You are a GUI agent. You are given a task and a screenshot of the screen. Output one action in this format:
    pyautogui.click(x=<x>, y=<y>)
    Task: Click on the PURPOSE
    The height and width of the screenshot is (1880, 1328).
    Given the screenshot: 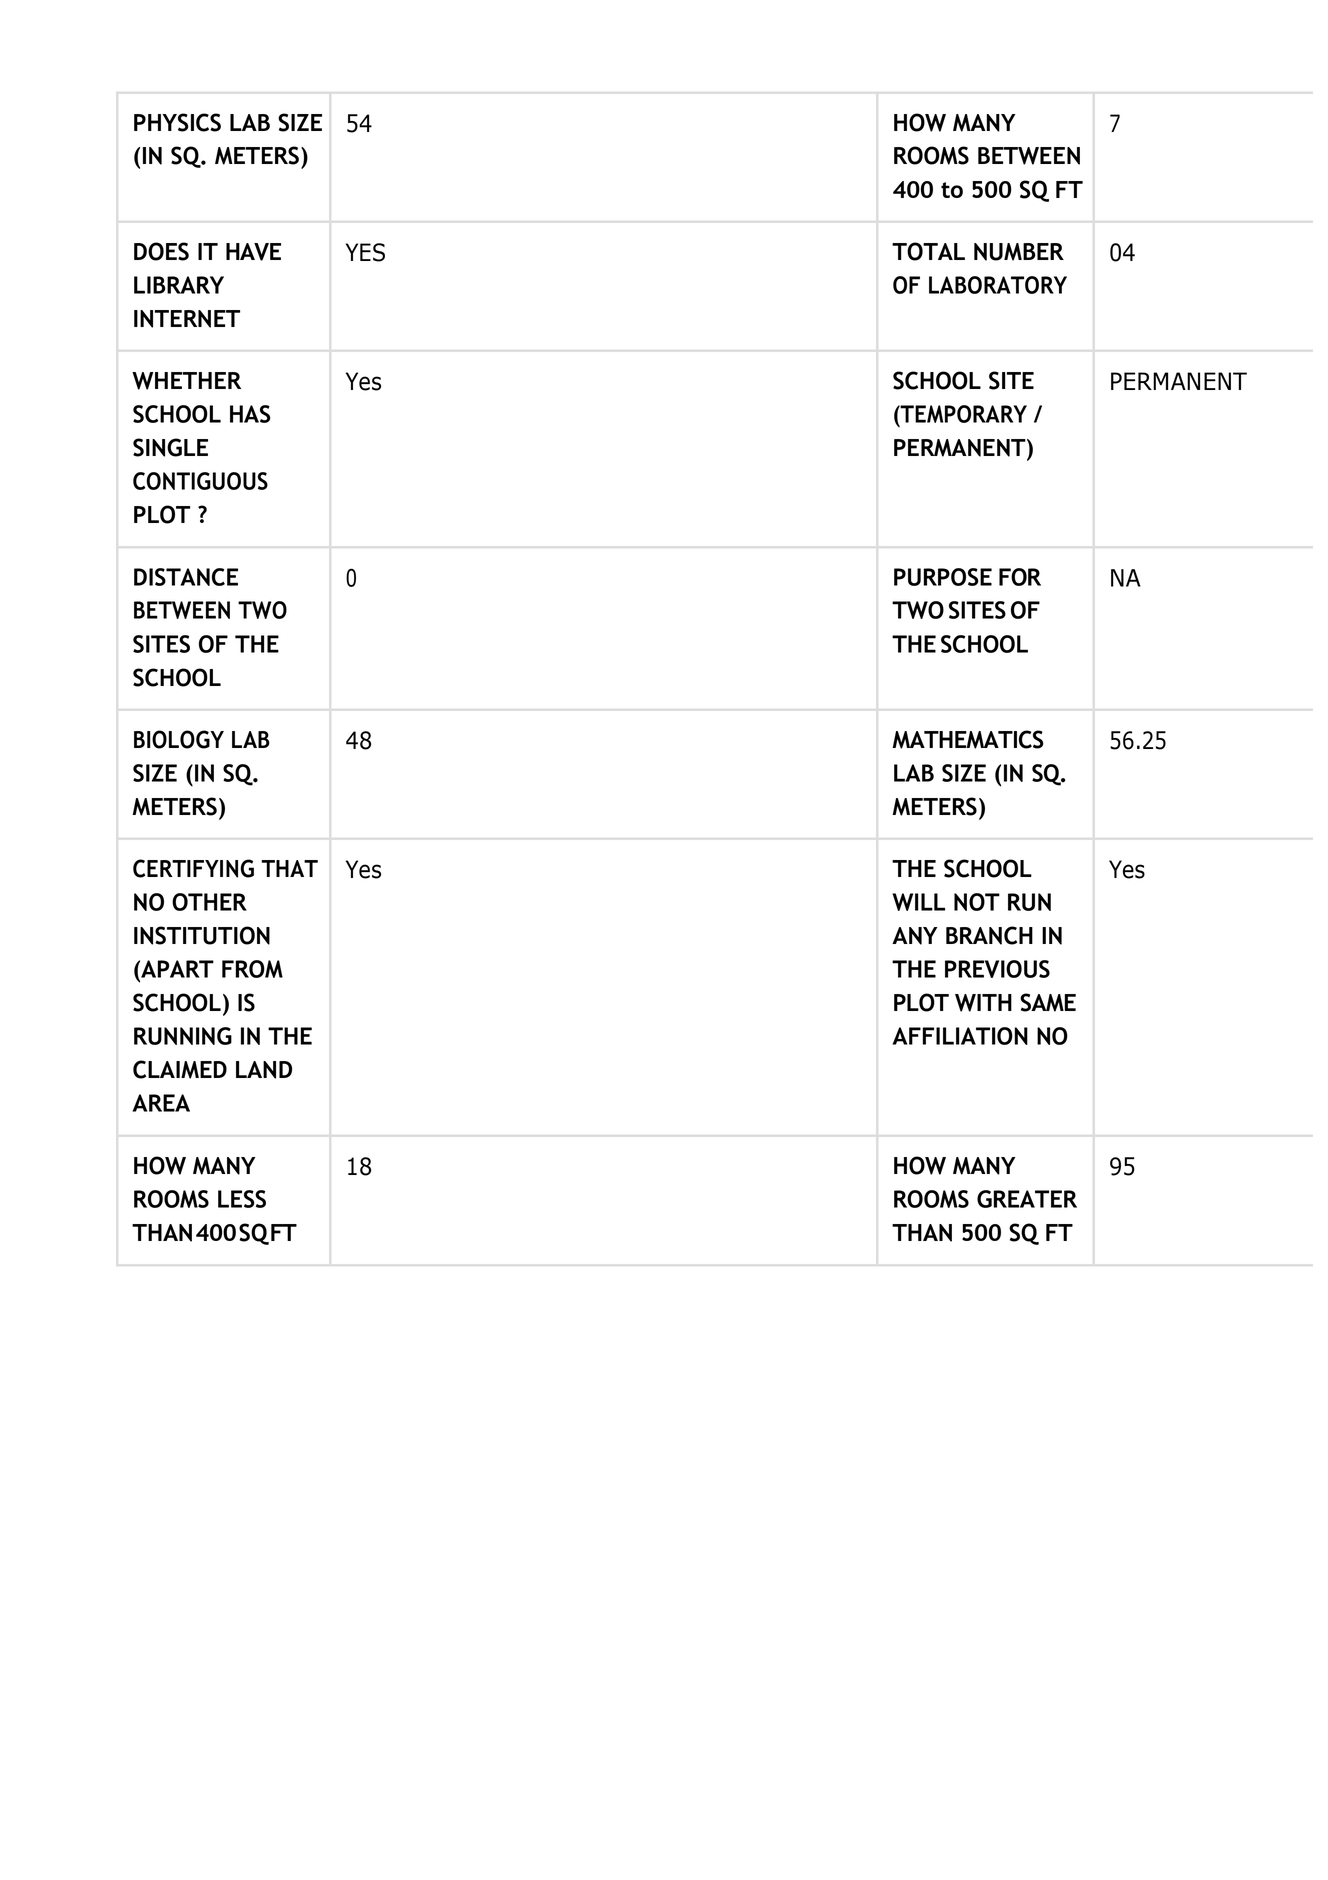 What is the action you would take?
    pyautogui.click(x=943, y=577)
